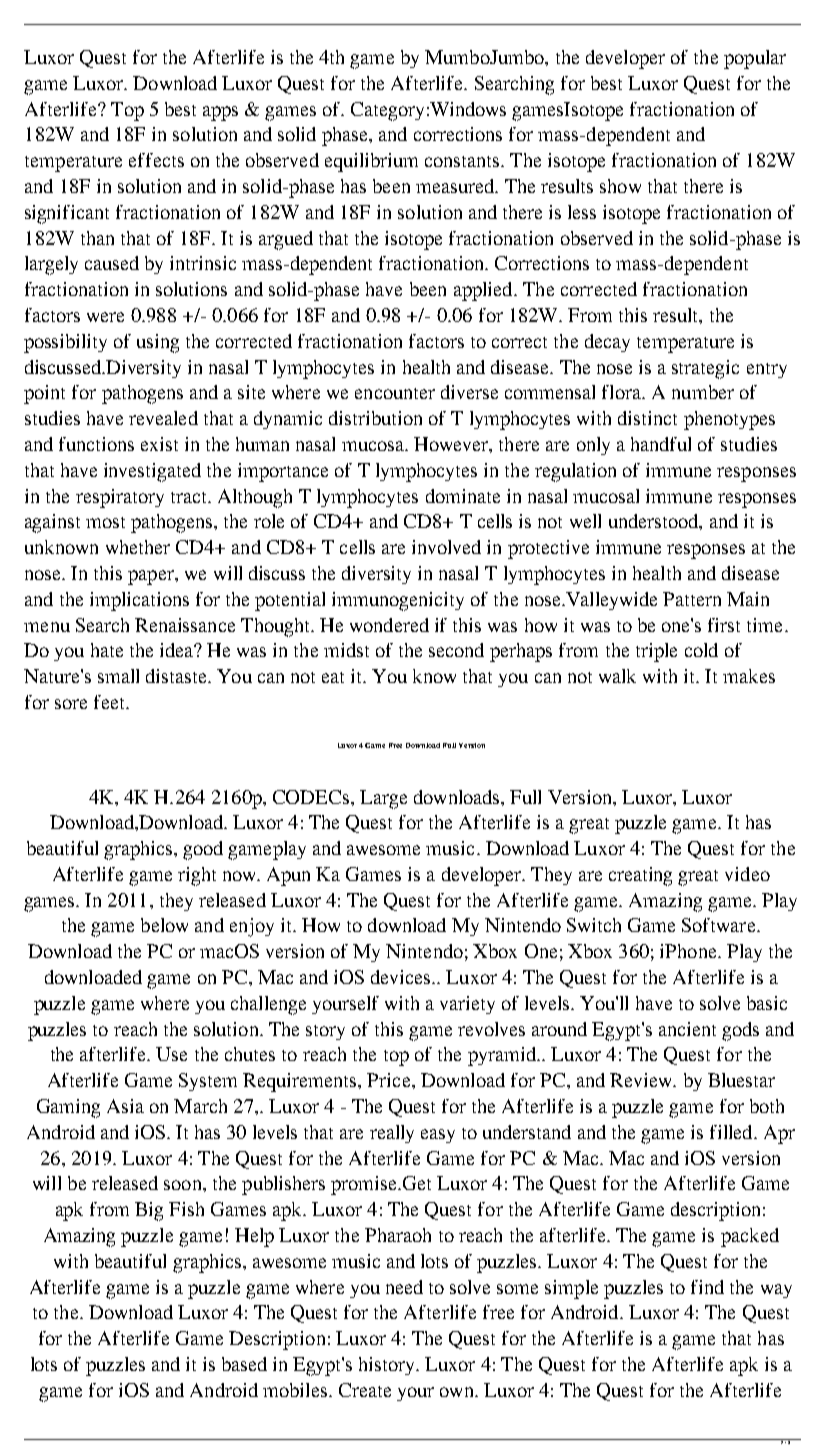 The image size is (825, 1456). I want to click on popular, so click(755, 59).
